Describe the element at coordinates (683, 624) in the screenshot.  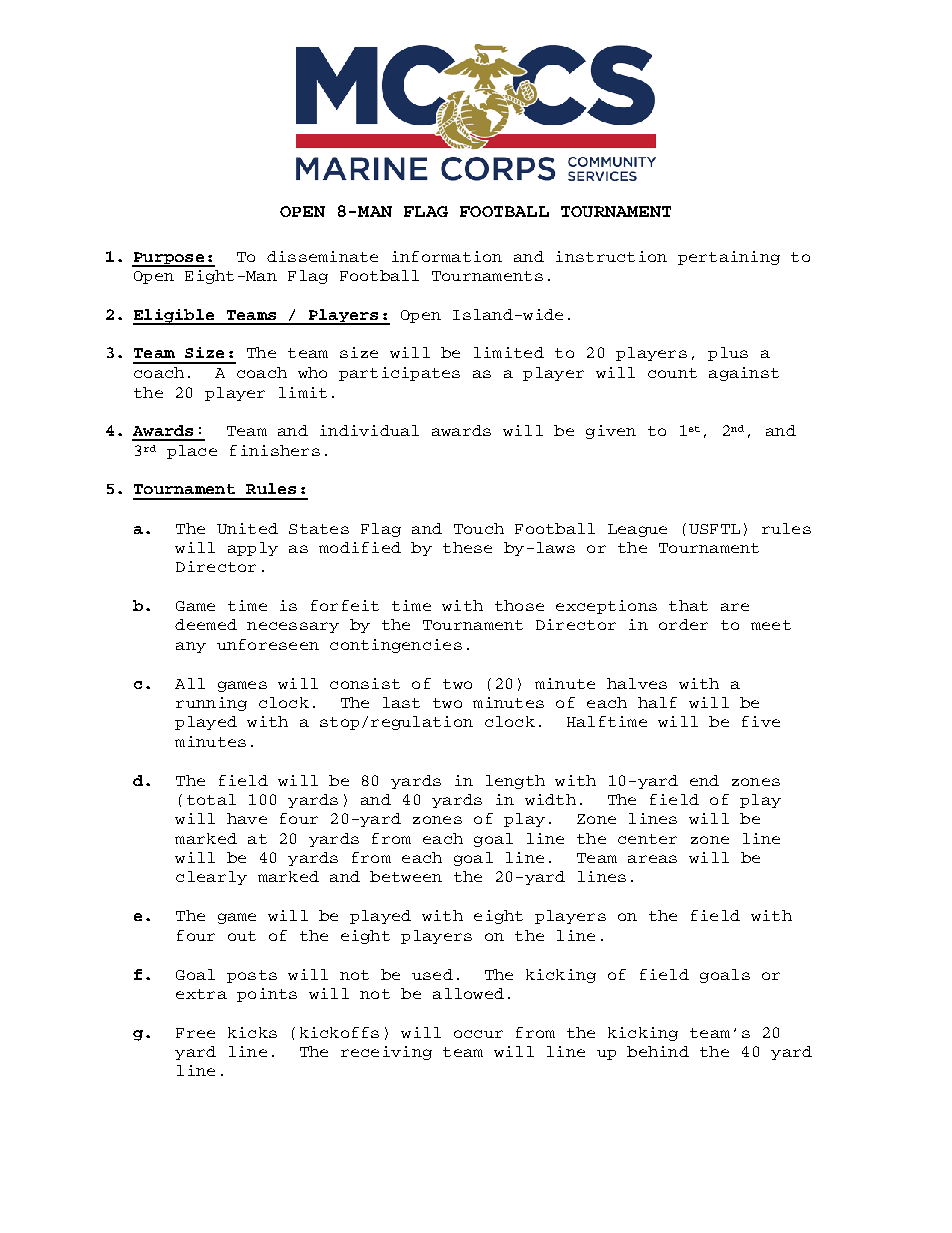
I see `order` at that location.
